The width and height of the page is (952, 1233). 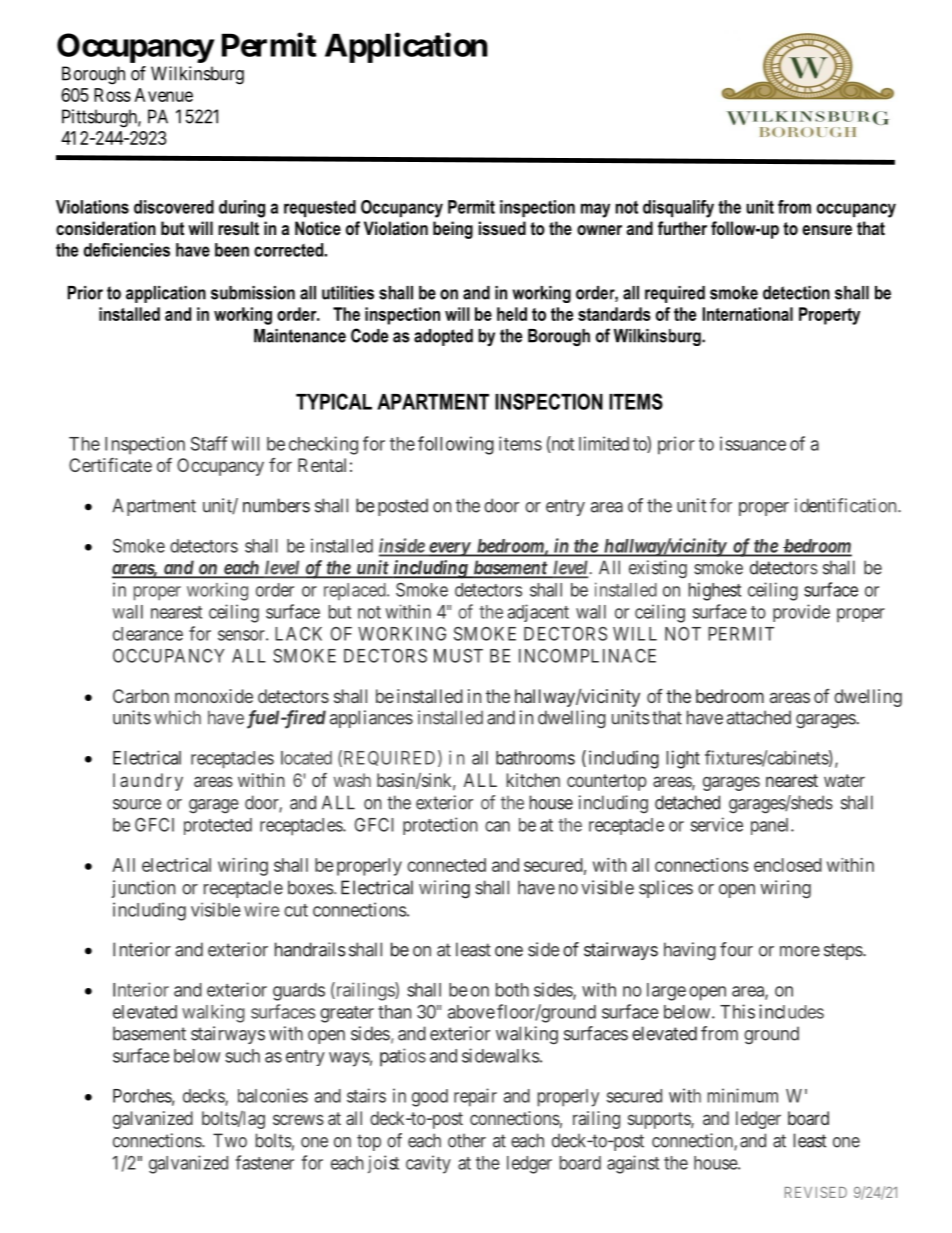 What do you see at coordinates (759, 717) in the page?
I see `attached` at bounding box center [759, 717].
